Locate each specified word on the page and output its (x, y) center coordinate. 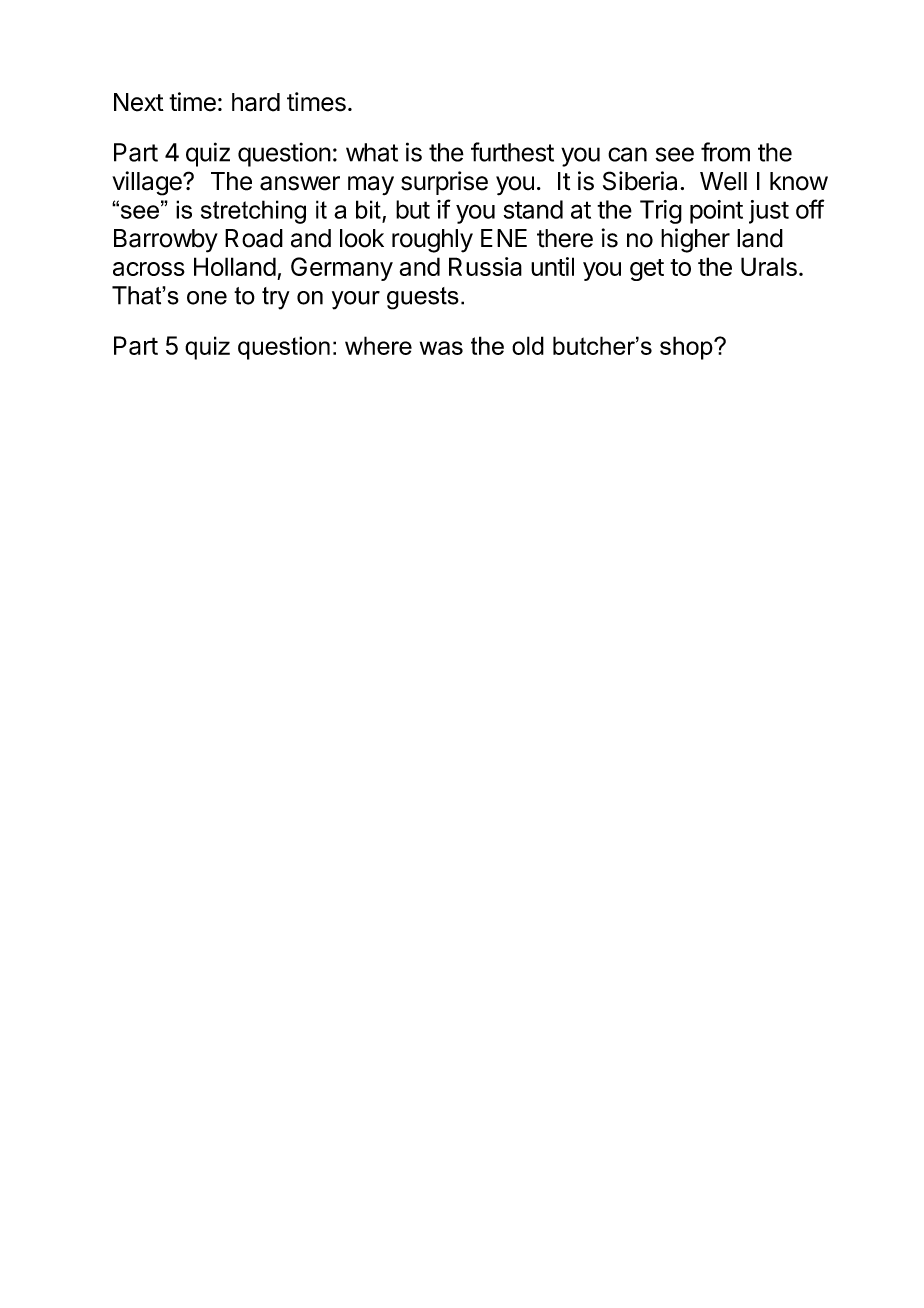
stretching (253, 212)
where (378, 345)
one (207, 298)
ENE (504, 238)
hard (256, 102)
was (441, 348)
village (148, 183)
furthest (512, 152)
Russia (485, 266)
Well (723, 181)
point (716, 212)
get (647, 270)
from (725, 152)
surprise (444, 183)
